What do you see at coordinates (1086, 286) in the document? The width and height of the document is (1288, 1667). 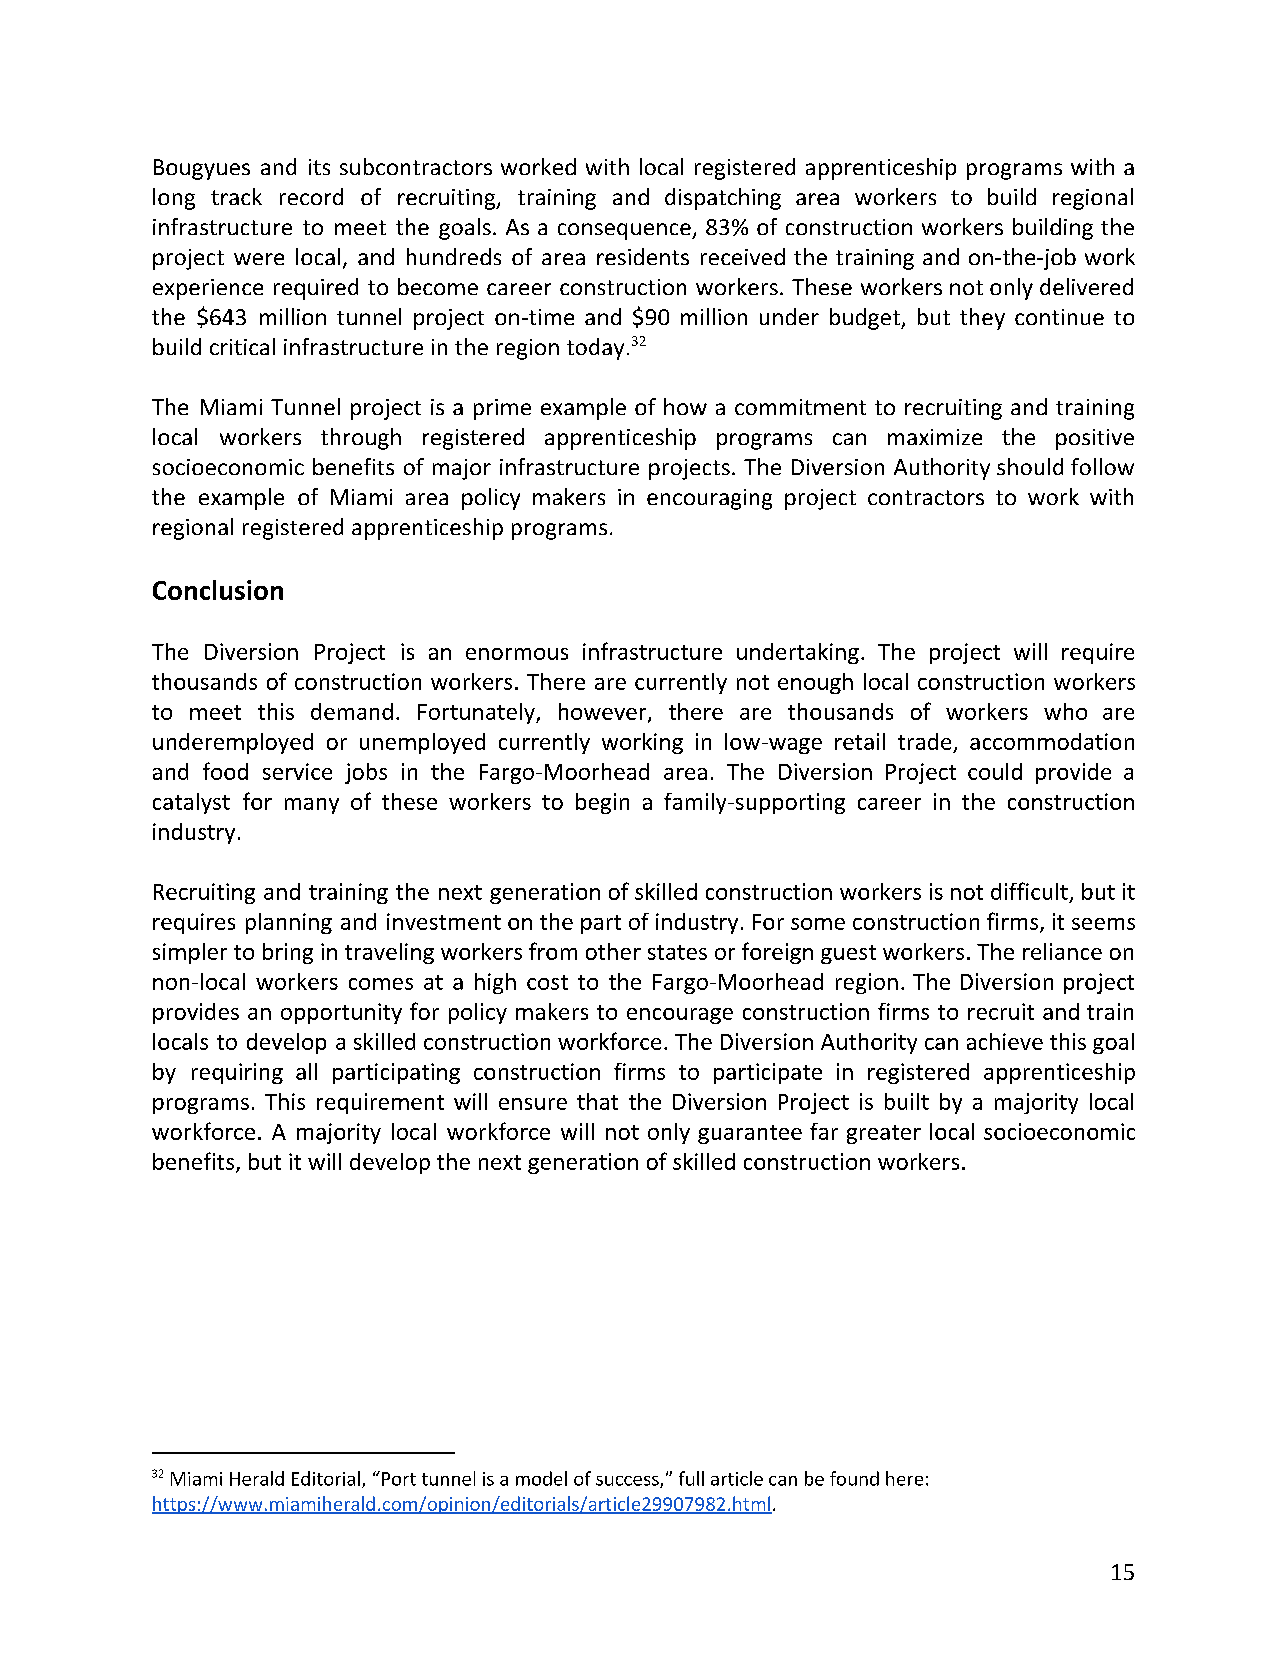 I see `delivered` at bounding box center [1086, 286].
